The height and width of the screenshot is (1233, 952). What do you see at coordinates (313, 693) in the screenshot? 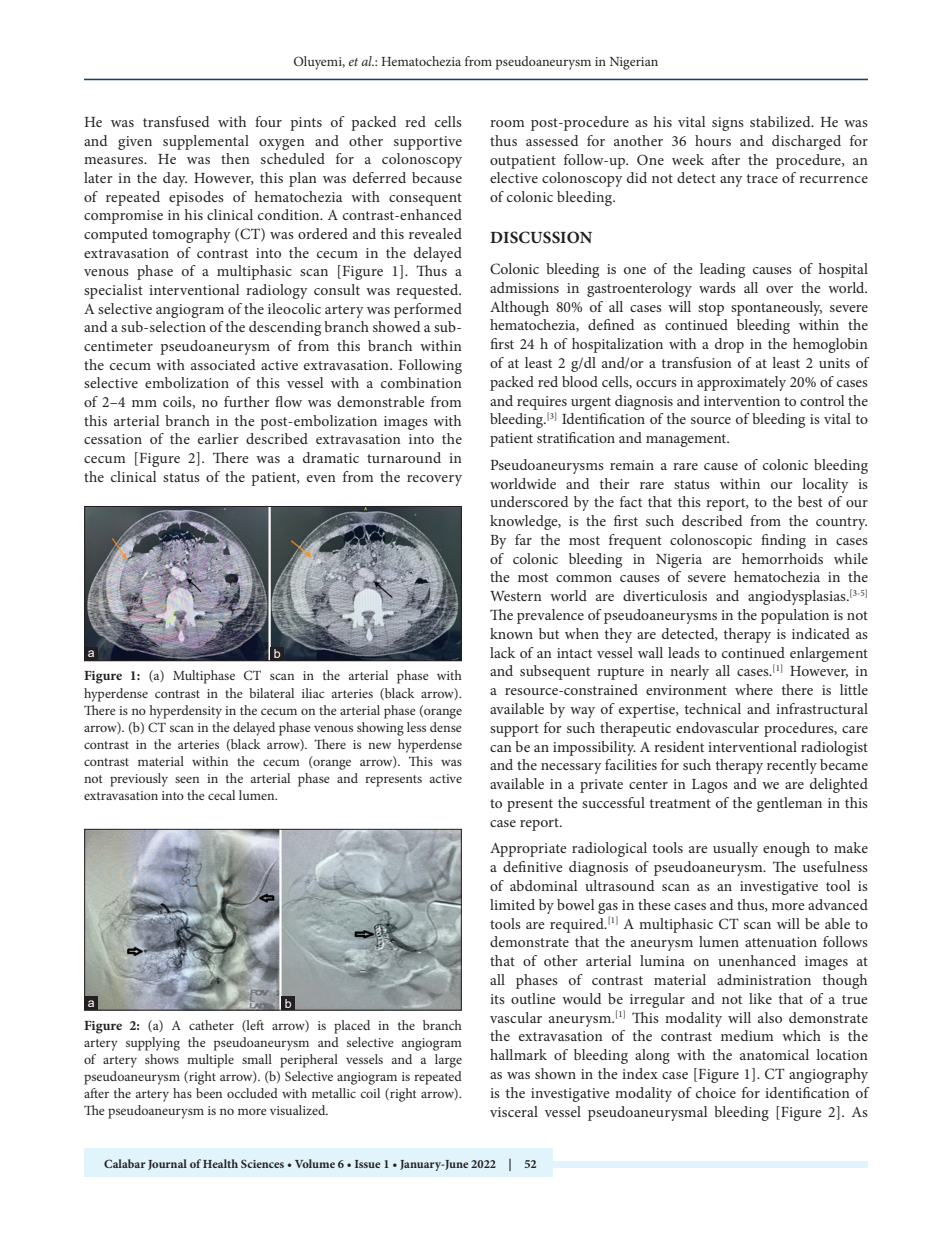
I see `iliac` at bounding box center [313, 693].
